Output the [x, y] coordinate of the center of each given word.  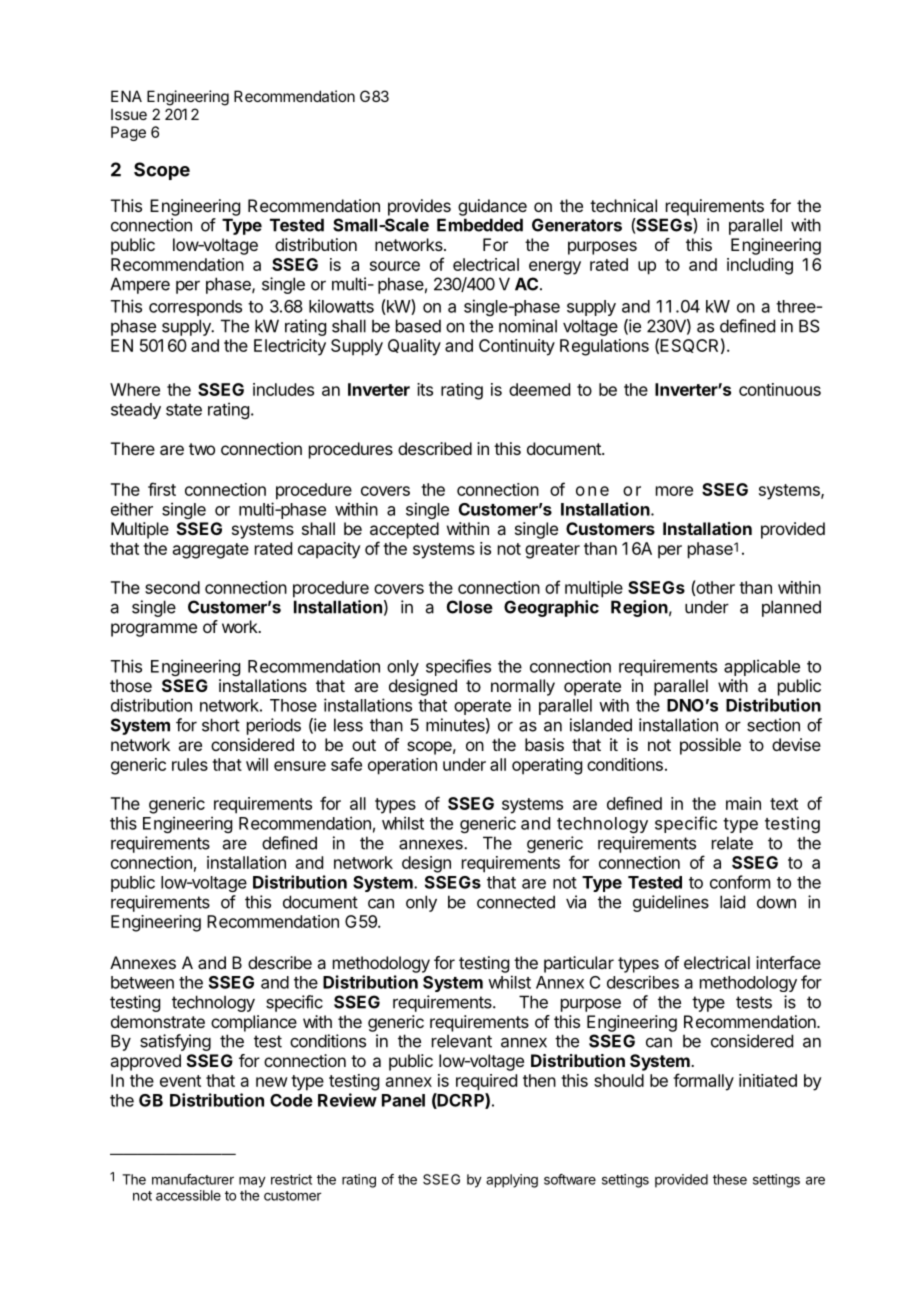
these [730, 1179]
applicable [762, 667]
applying [512, 1181]
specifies [458, 667]
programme [154, 630]
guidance [492, 207]
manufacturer [193, 1179]
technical [623, 205]
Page [128, 133]
